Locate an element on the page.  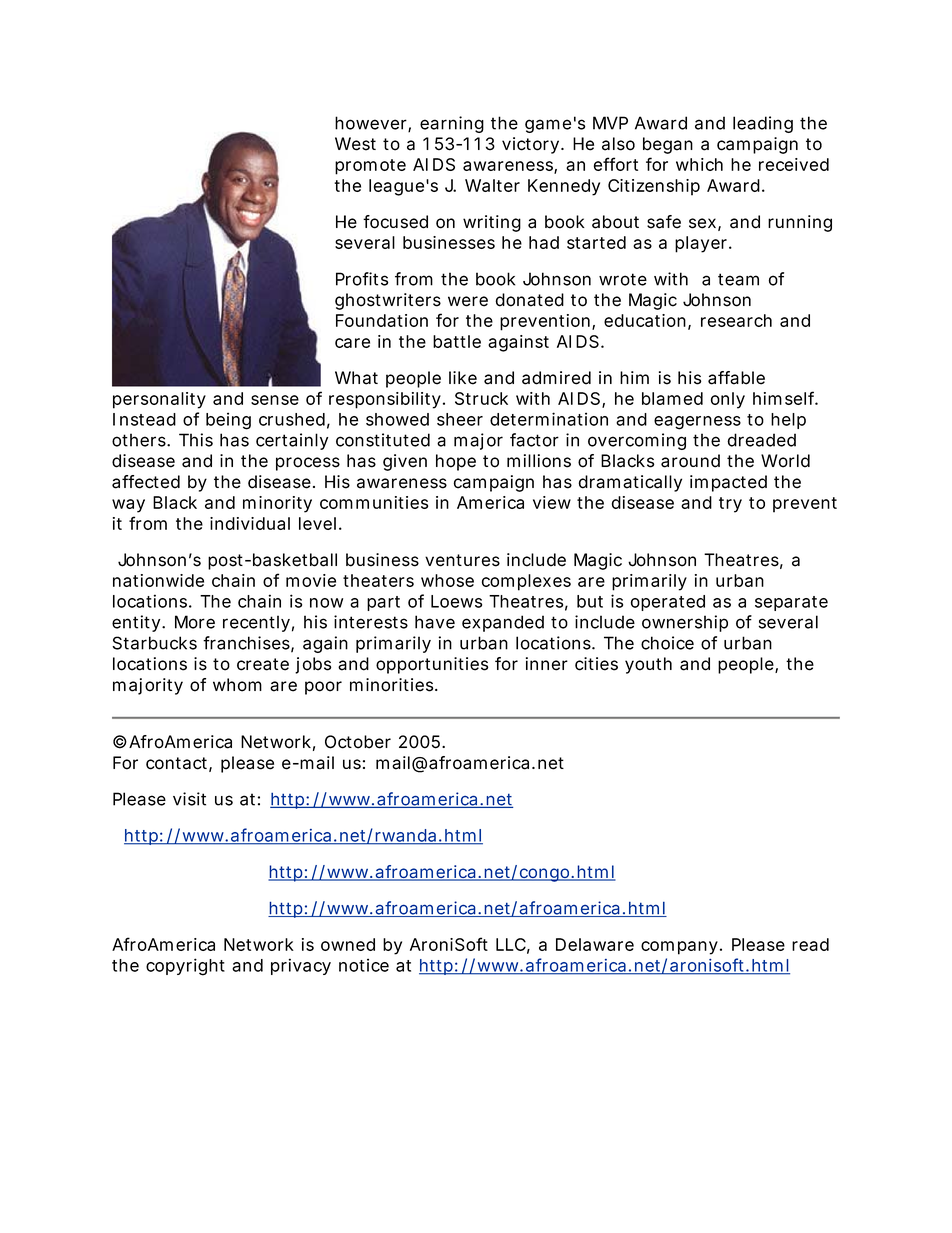
being is located at coordinates (228, 421).
